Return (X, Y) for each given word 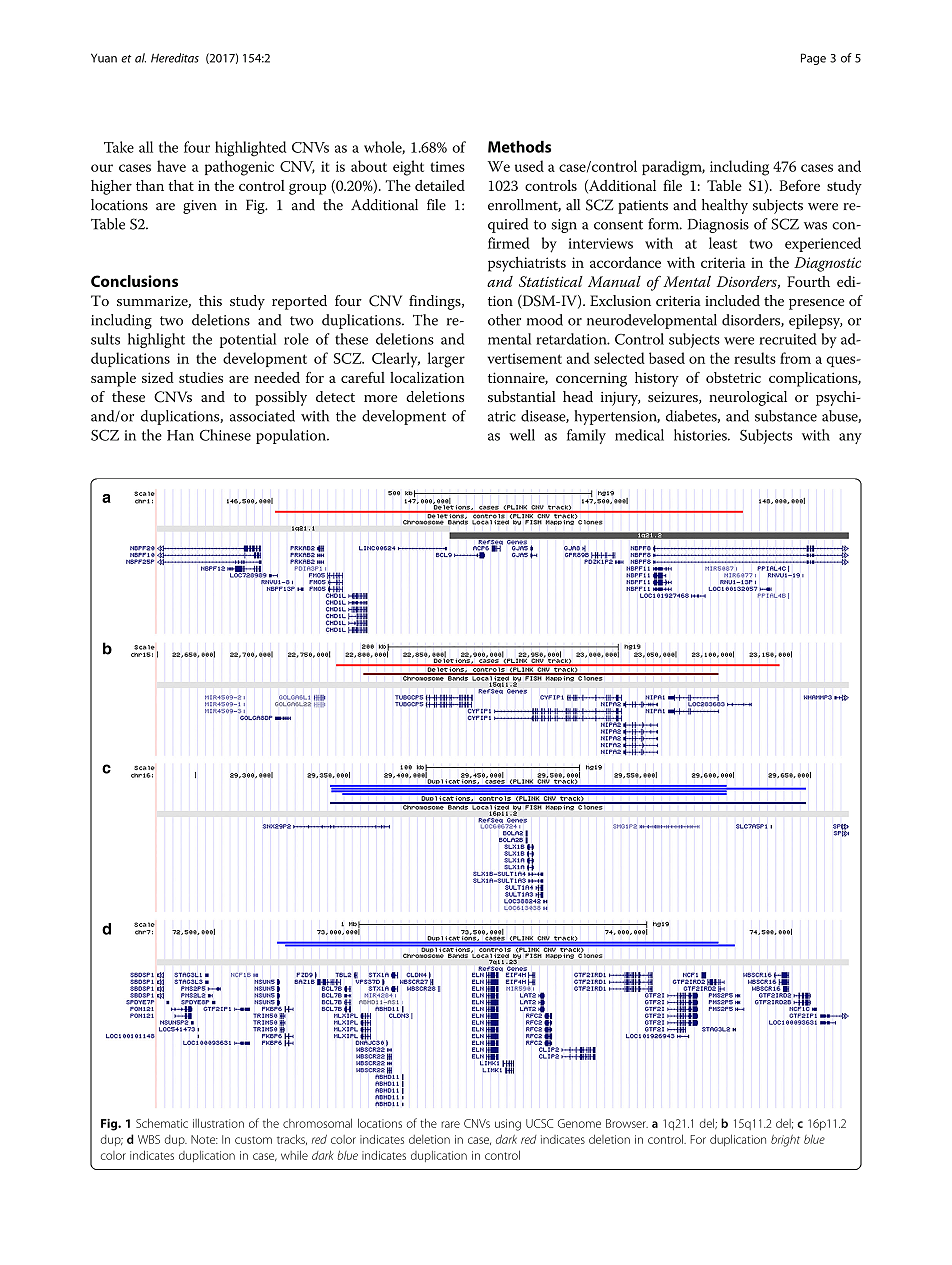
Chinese (225, 435)
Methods (519, 146)
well (522, 435)
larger (446, 360)
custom (253, 1140)
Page (813, 59)
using (508, 1125)
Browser (627, 1123)
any (850, 438)
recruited (788, 339)
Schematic (162, 1123)
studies (201, 377)
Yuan (104, 58)
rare (450, 1124)
